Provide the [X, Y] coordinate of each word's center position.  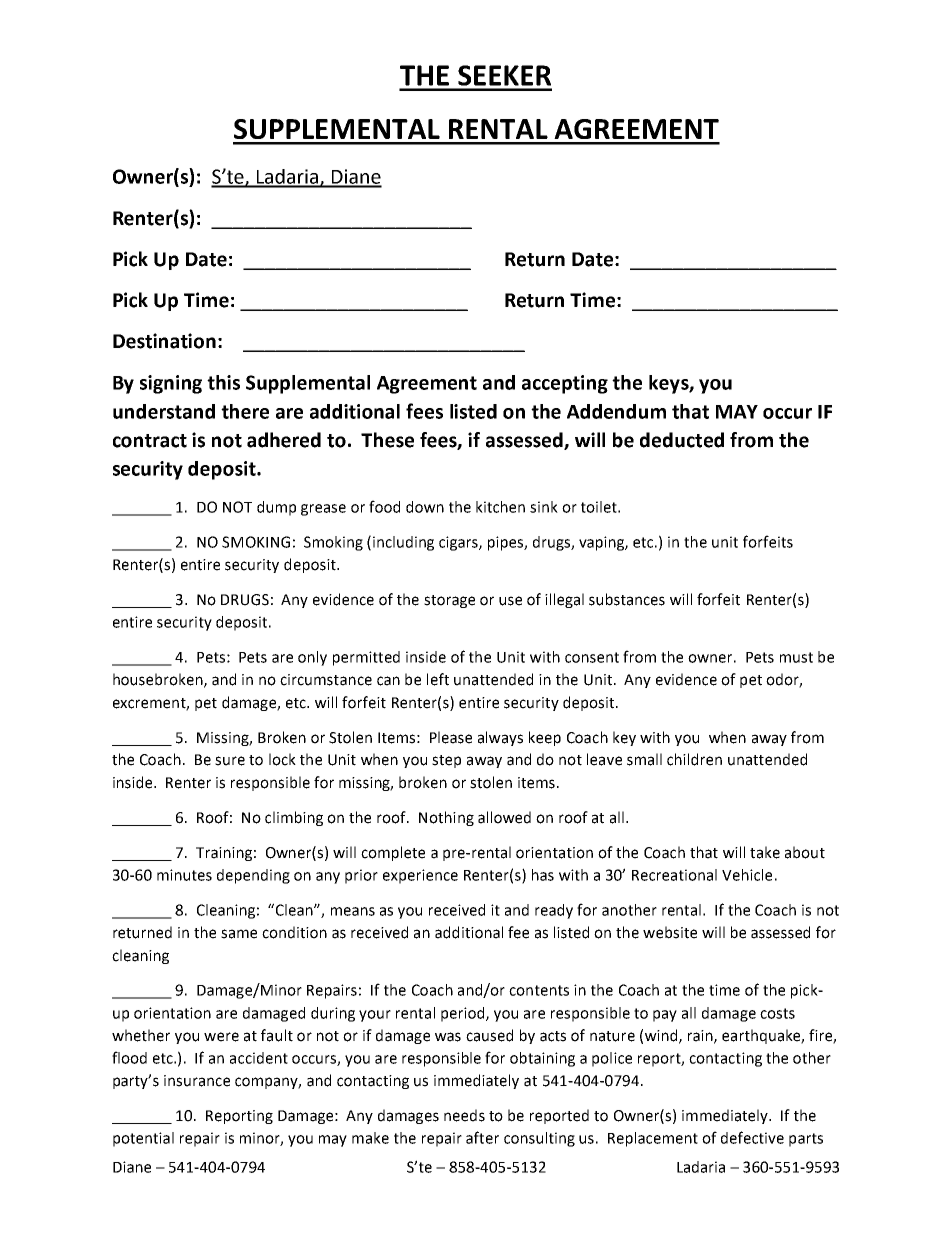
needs [464, 1115]
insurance [197, 1081]
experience [420, 876]
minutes [184, 875]
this [223, 382]
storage [449, 601]
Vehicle [747, 875]
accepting [565, 384]
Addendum [616, 411]
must [796, 657]
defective [752, 1137]
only [312, 658]
